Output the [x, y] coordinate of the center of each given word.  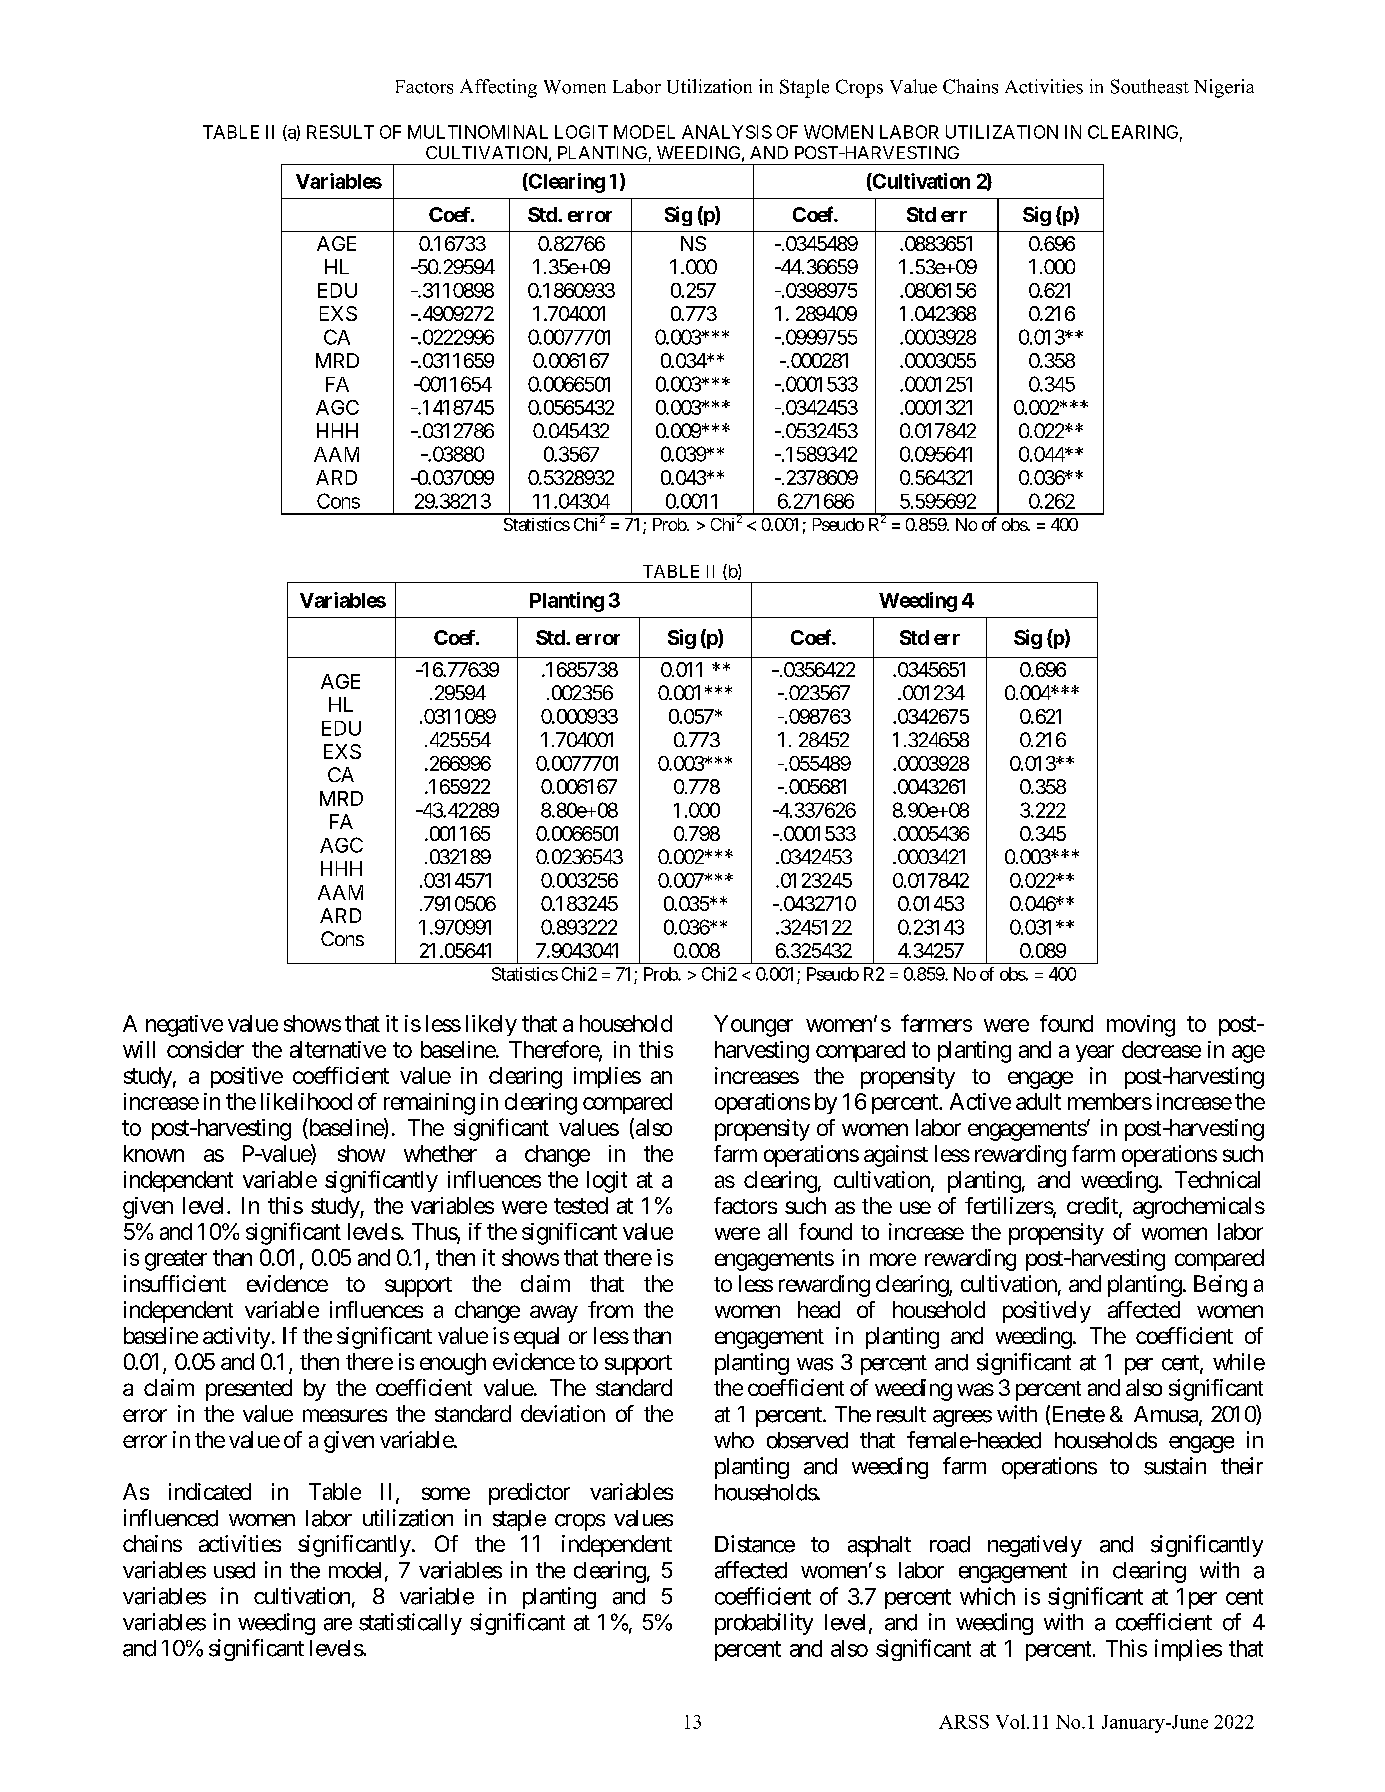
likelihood [306, 1101]
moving [1141, 1026]
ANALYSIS [727, 132]
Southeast [1150, 86]
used [234, 1570]
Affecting [498, 88]
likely [491, 1025]
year [1095, 1053]
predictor [529, 1494]
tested [581, 1205]
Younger [753, 1026]
